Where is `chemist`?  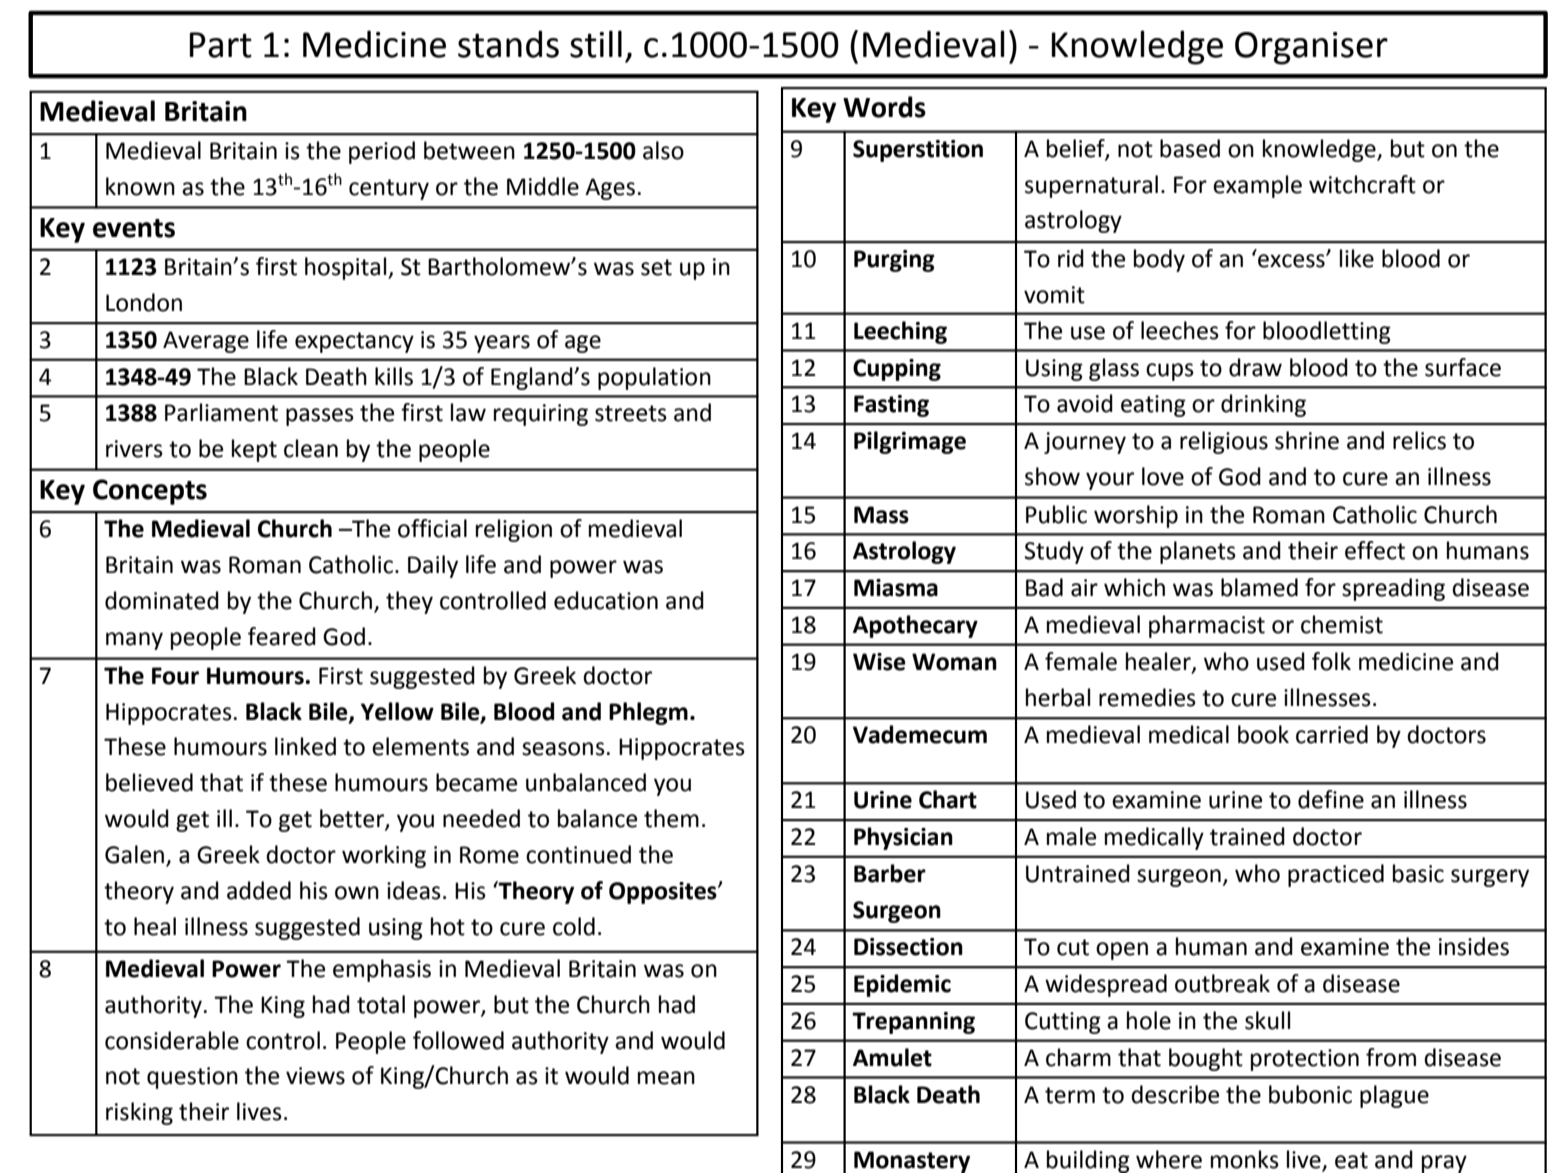
chemist is located at coordinates (1342, 624).
